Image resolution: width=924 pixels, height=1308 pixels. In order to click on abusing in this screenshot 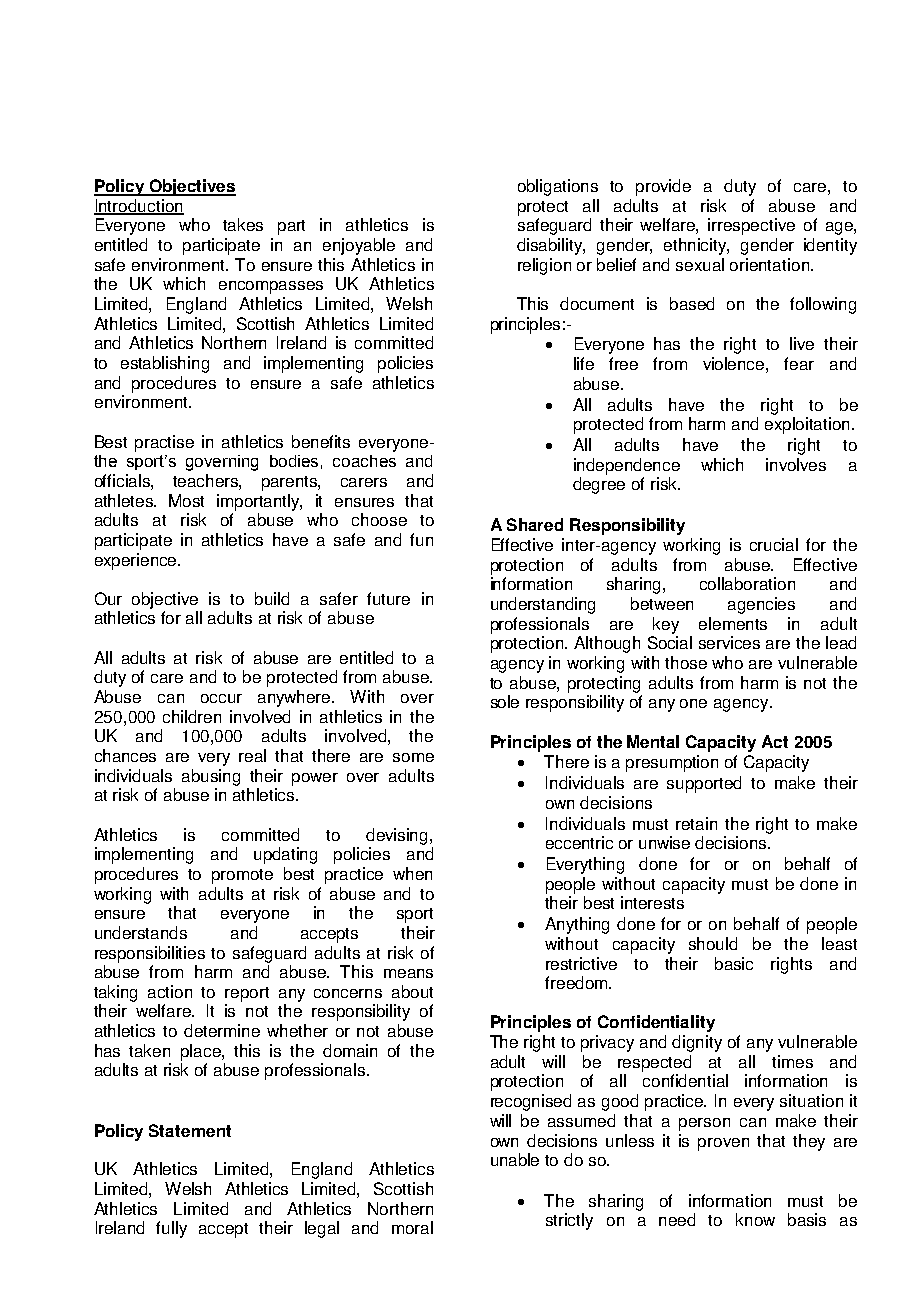, I will do `click(211, 777)`.
